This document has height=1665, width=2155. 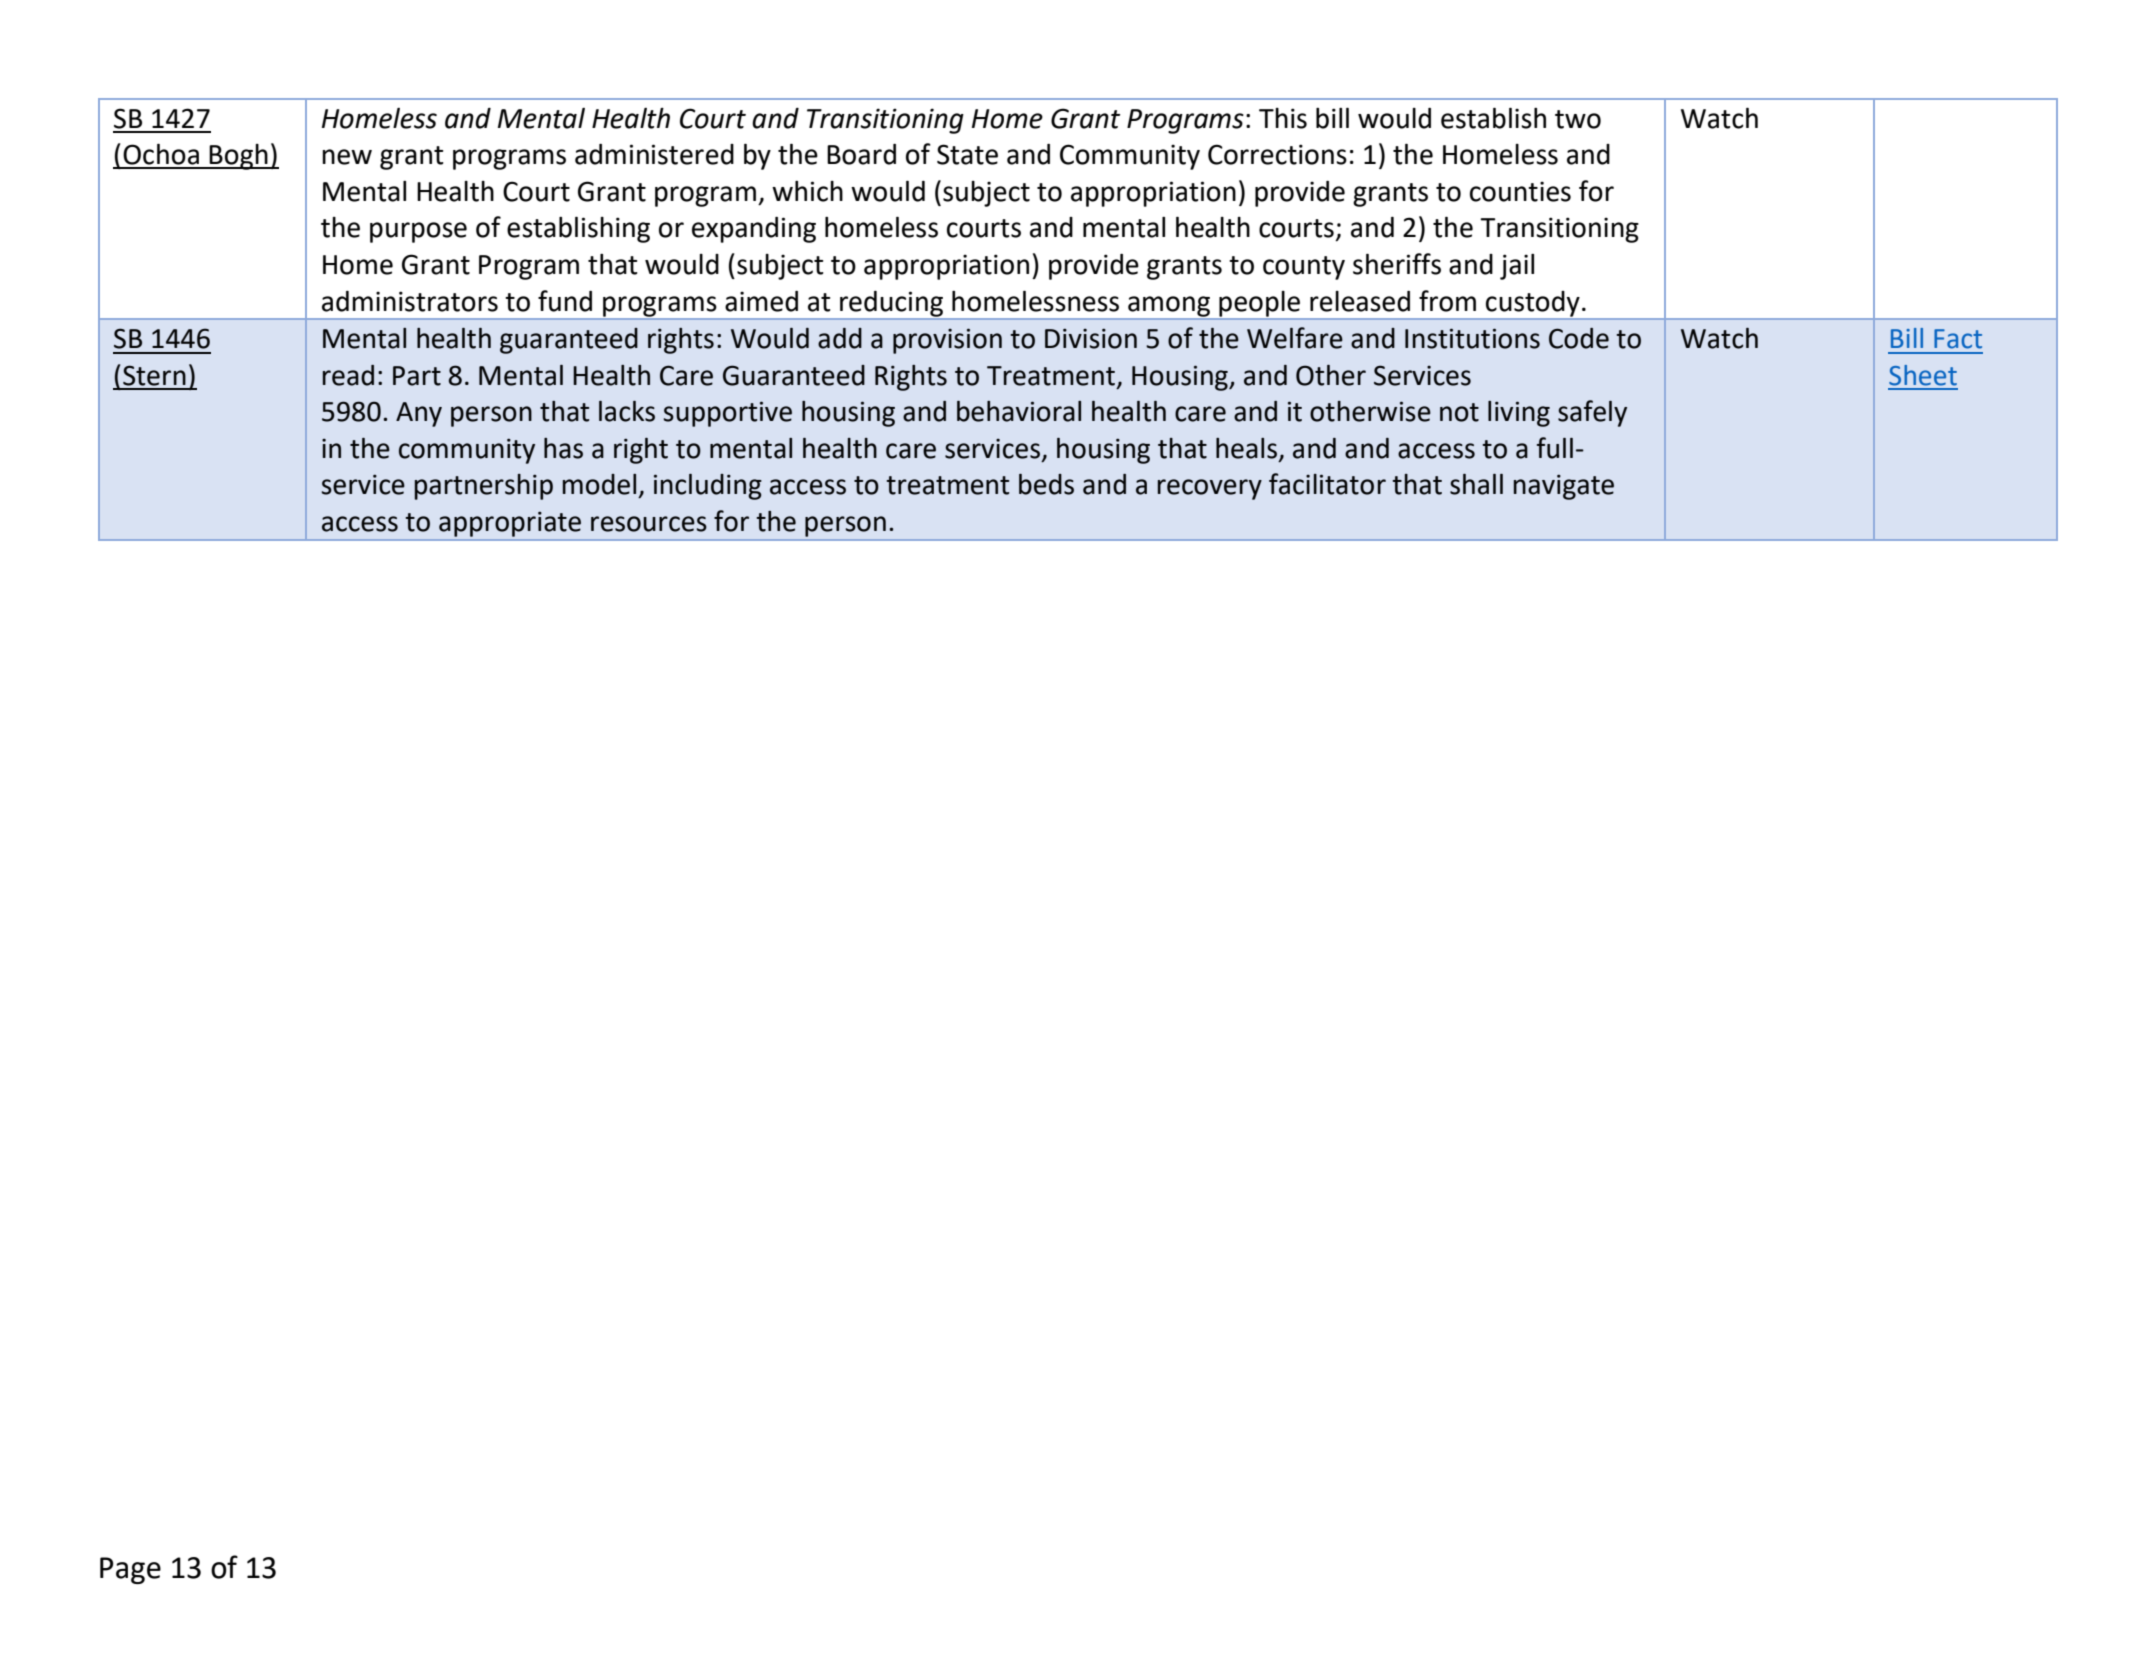 What do you see at coordinates (1327, 484) in the document?
I see `facilitator` at bounding box center [1327, 484].
